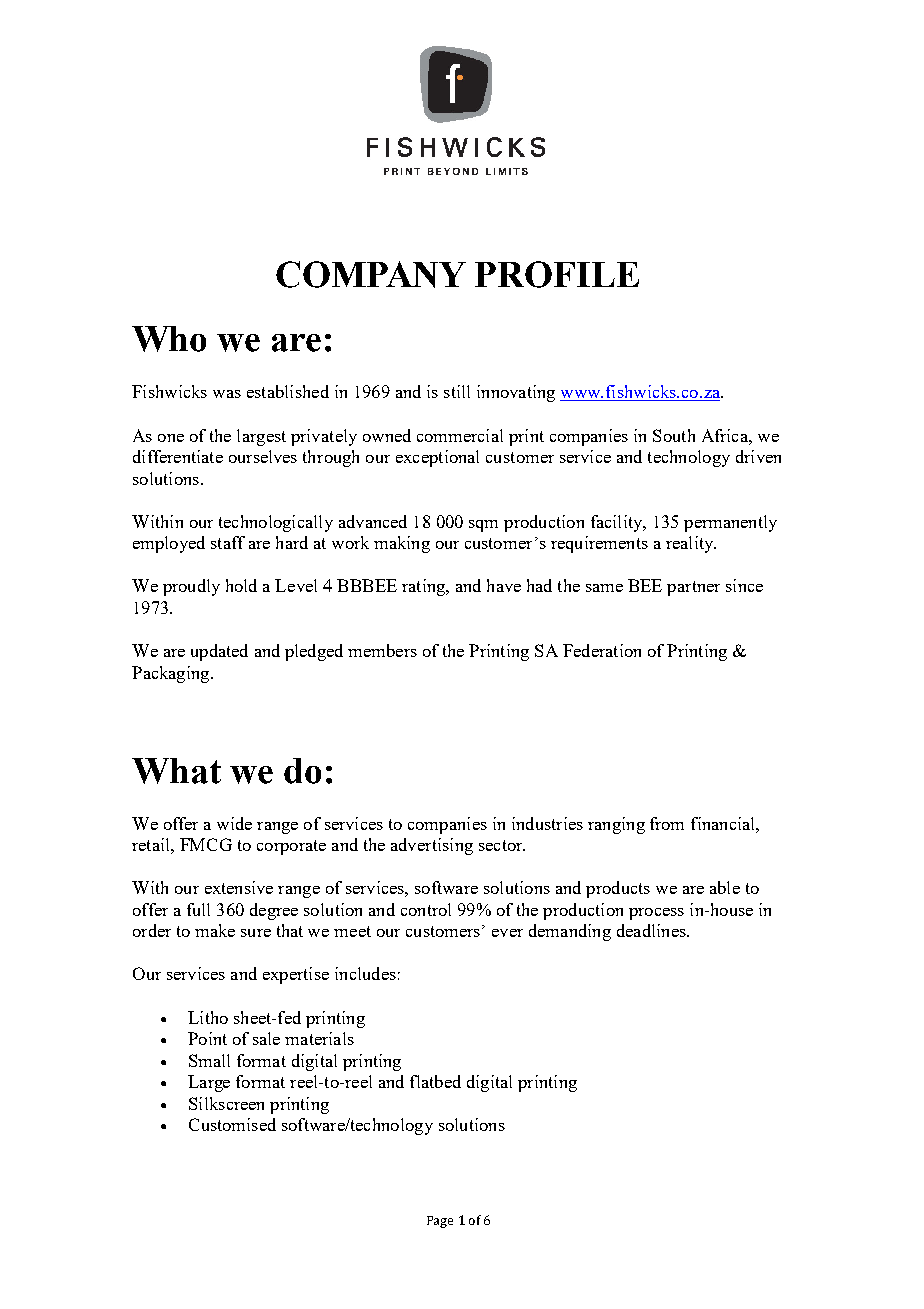  Describe the element at coordinates (226, 1103) in the image. I see `Silkscreen` at that location.
